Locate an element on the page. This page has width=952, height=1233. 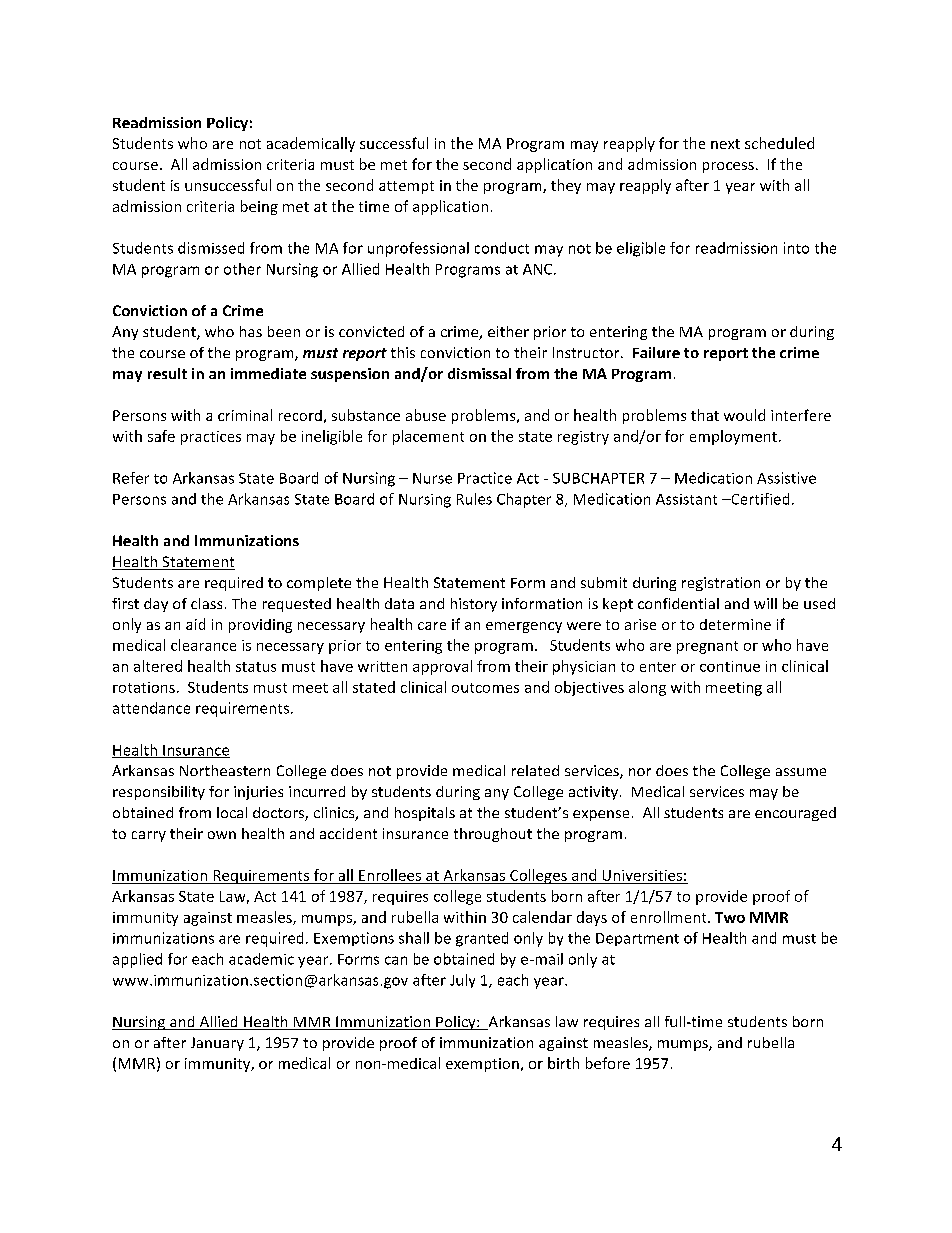
process is located at coordinates (728, 167).
